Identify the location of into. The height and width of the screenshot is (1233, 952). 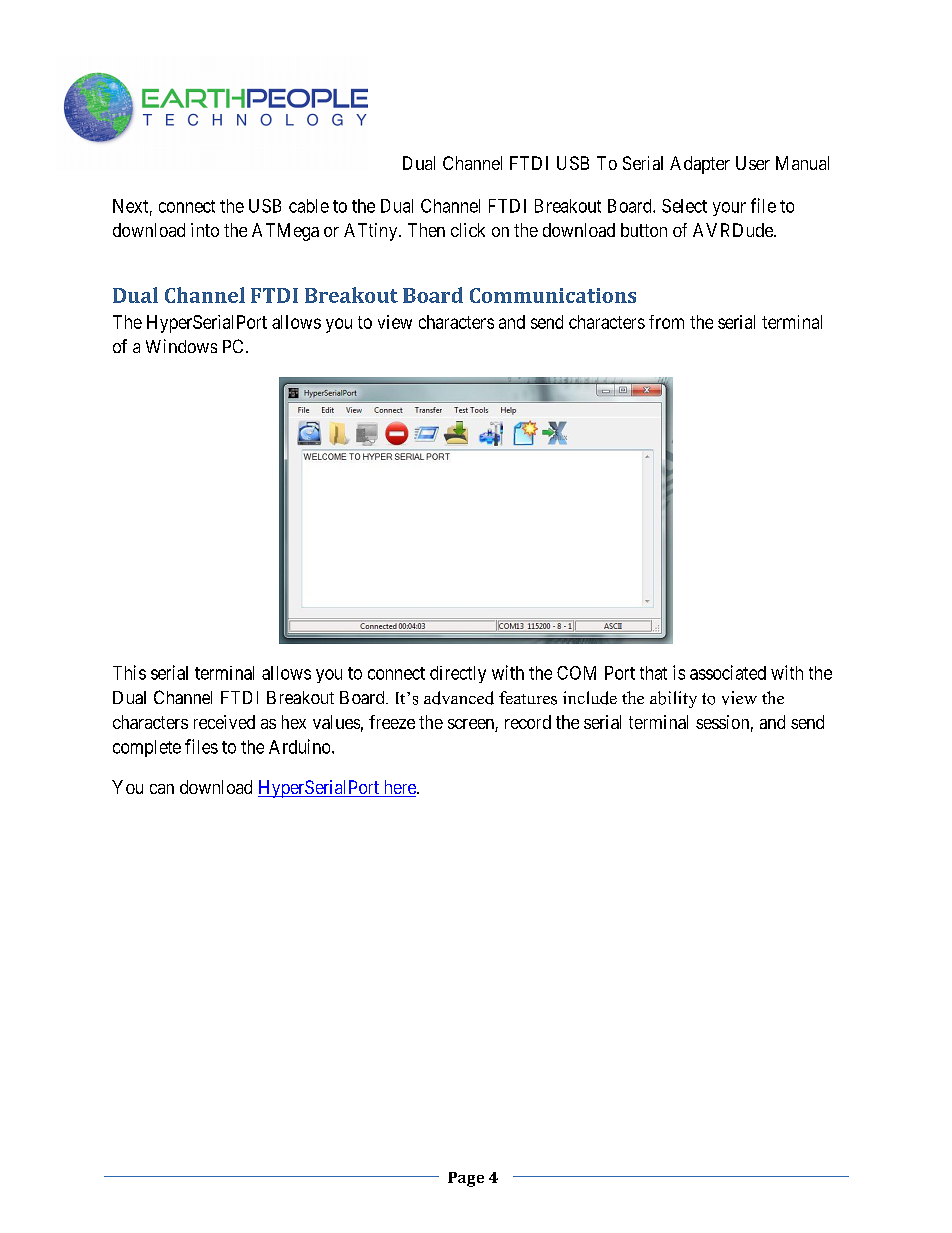
(205, 230).
